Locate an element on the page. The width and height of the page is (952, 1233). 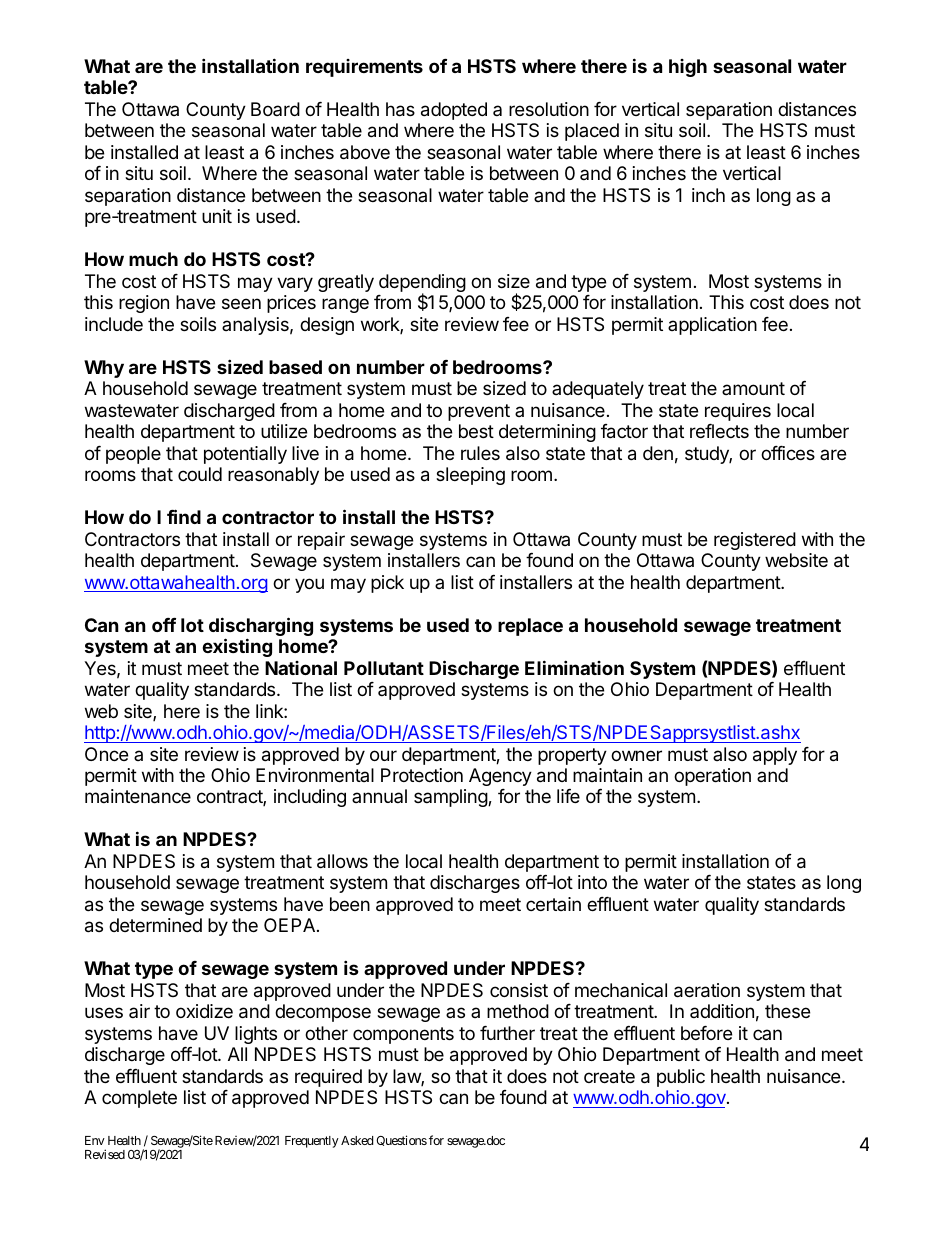
pick is located at coordinates (387, 584).
